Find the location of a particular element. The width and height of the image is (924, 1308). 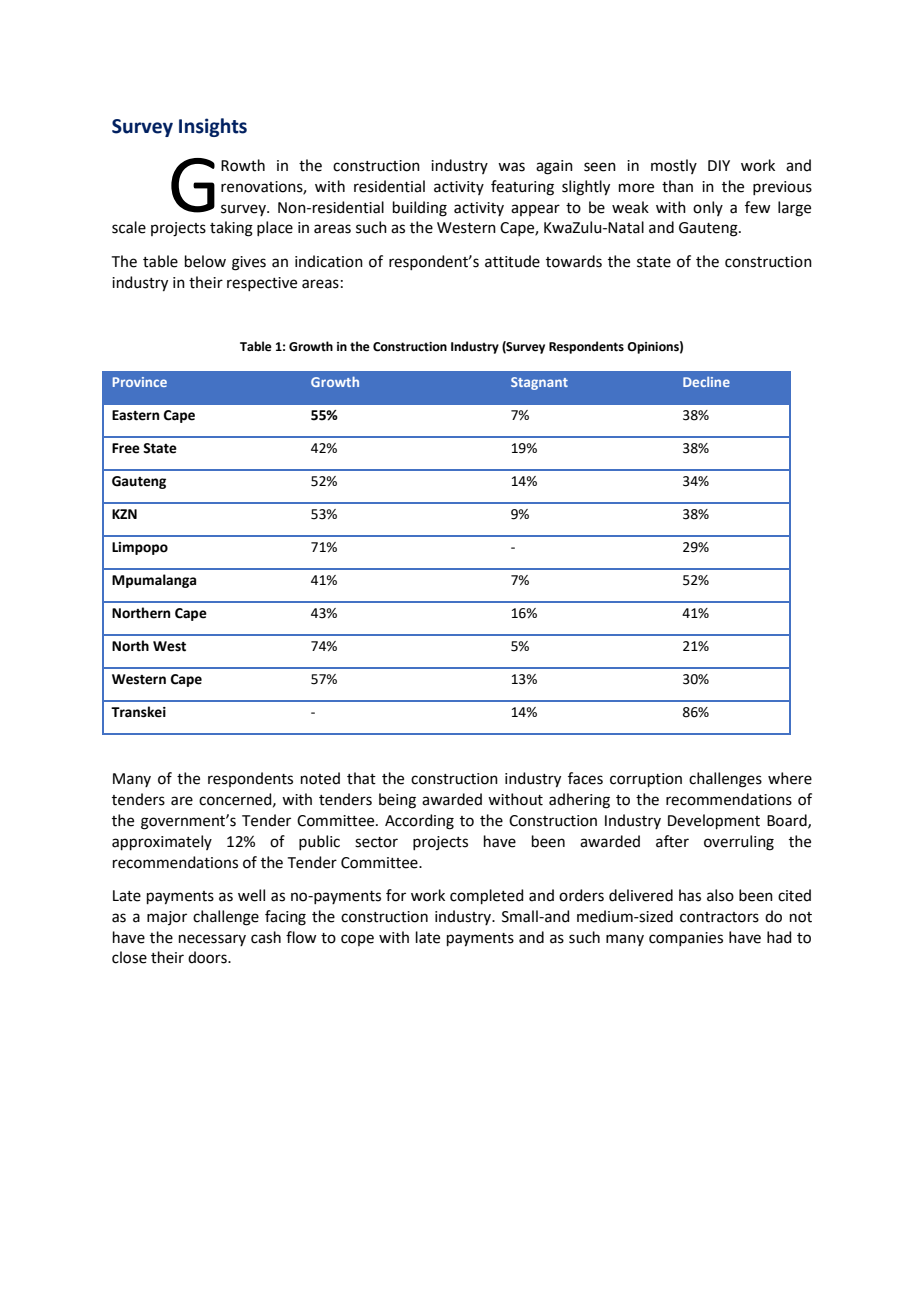

Free is located at coordinates (126, 448).
